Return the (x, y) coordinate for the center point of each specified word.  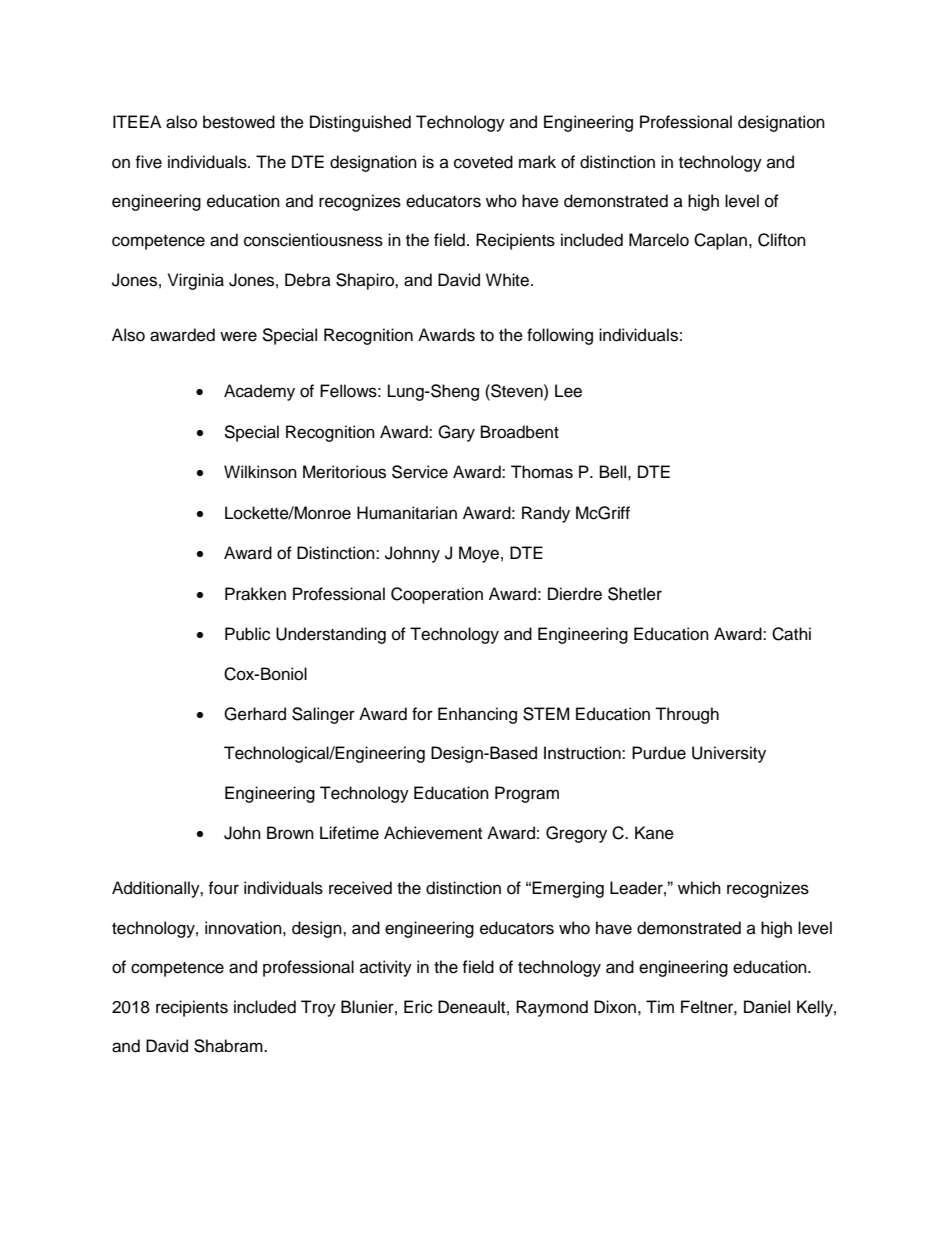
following (560, 336)
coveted (483, 162)
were (238, 336)
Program (527, 794)
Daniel (767, 1007)
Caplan (722, 241)
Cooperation (437, 595)
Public (247, 634)
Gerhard (255, 714)
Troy (318, 1008)
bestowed (239, 122)
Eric (418, 1007)
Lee (568, 391)
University (729, 754)
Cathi (791, 634)
